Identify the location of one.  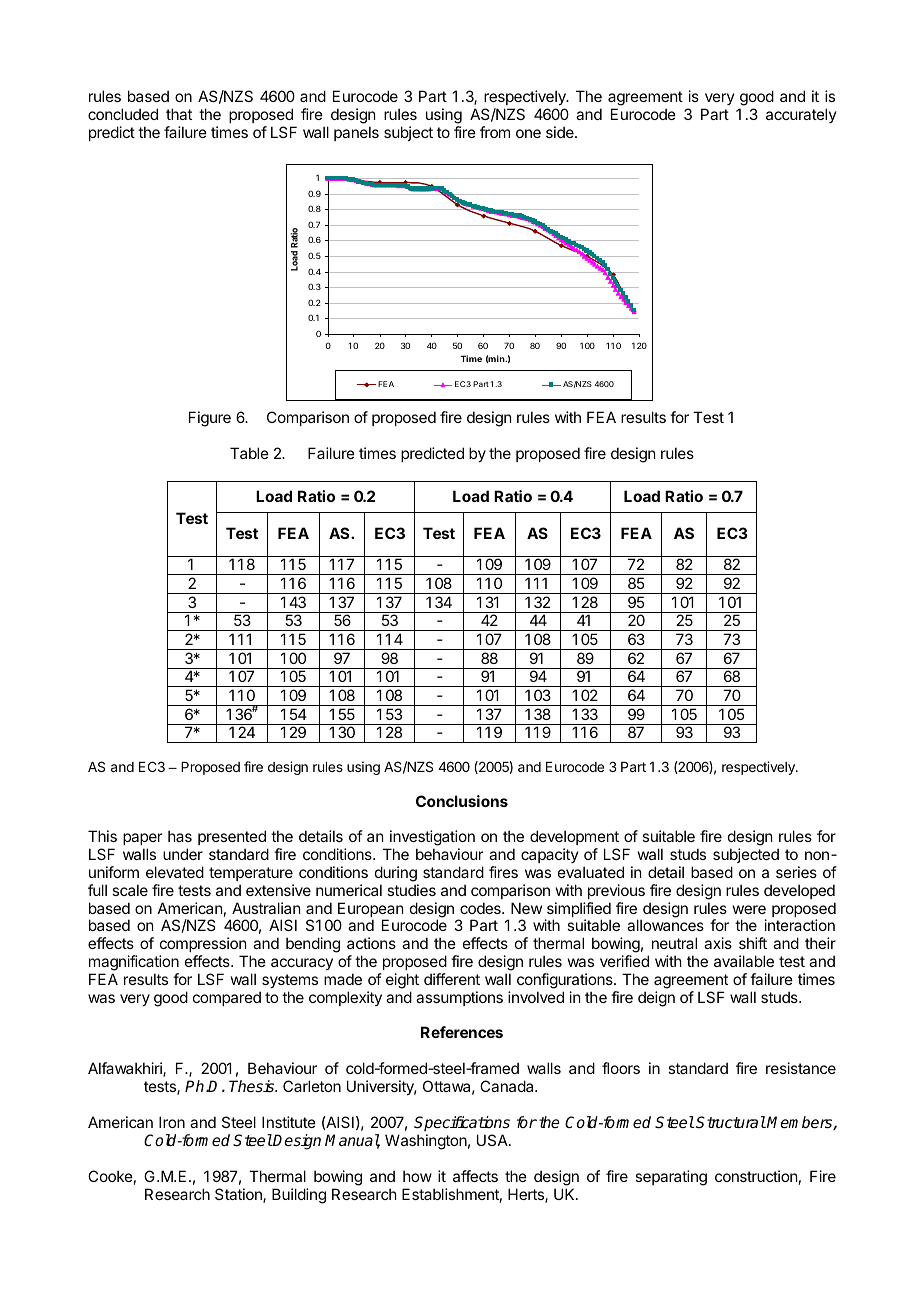
(528, 133).
